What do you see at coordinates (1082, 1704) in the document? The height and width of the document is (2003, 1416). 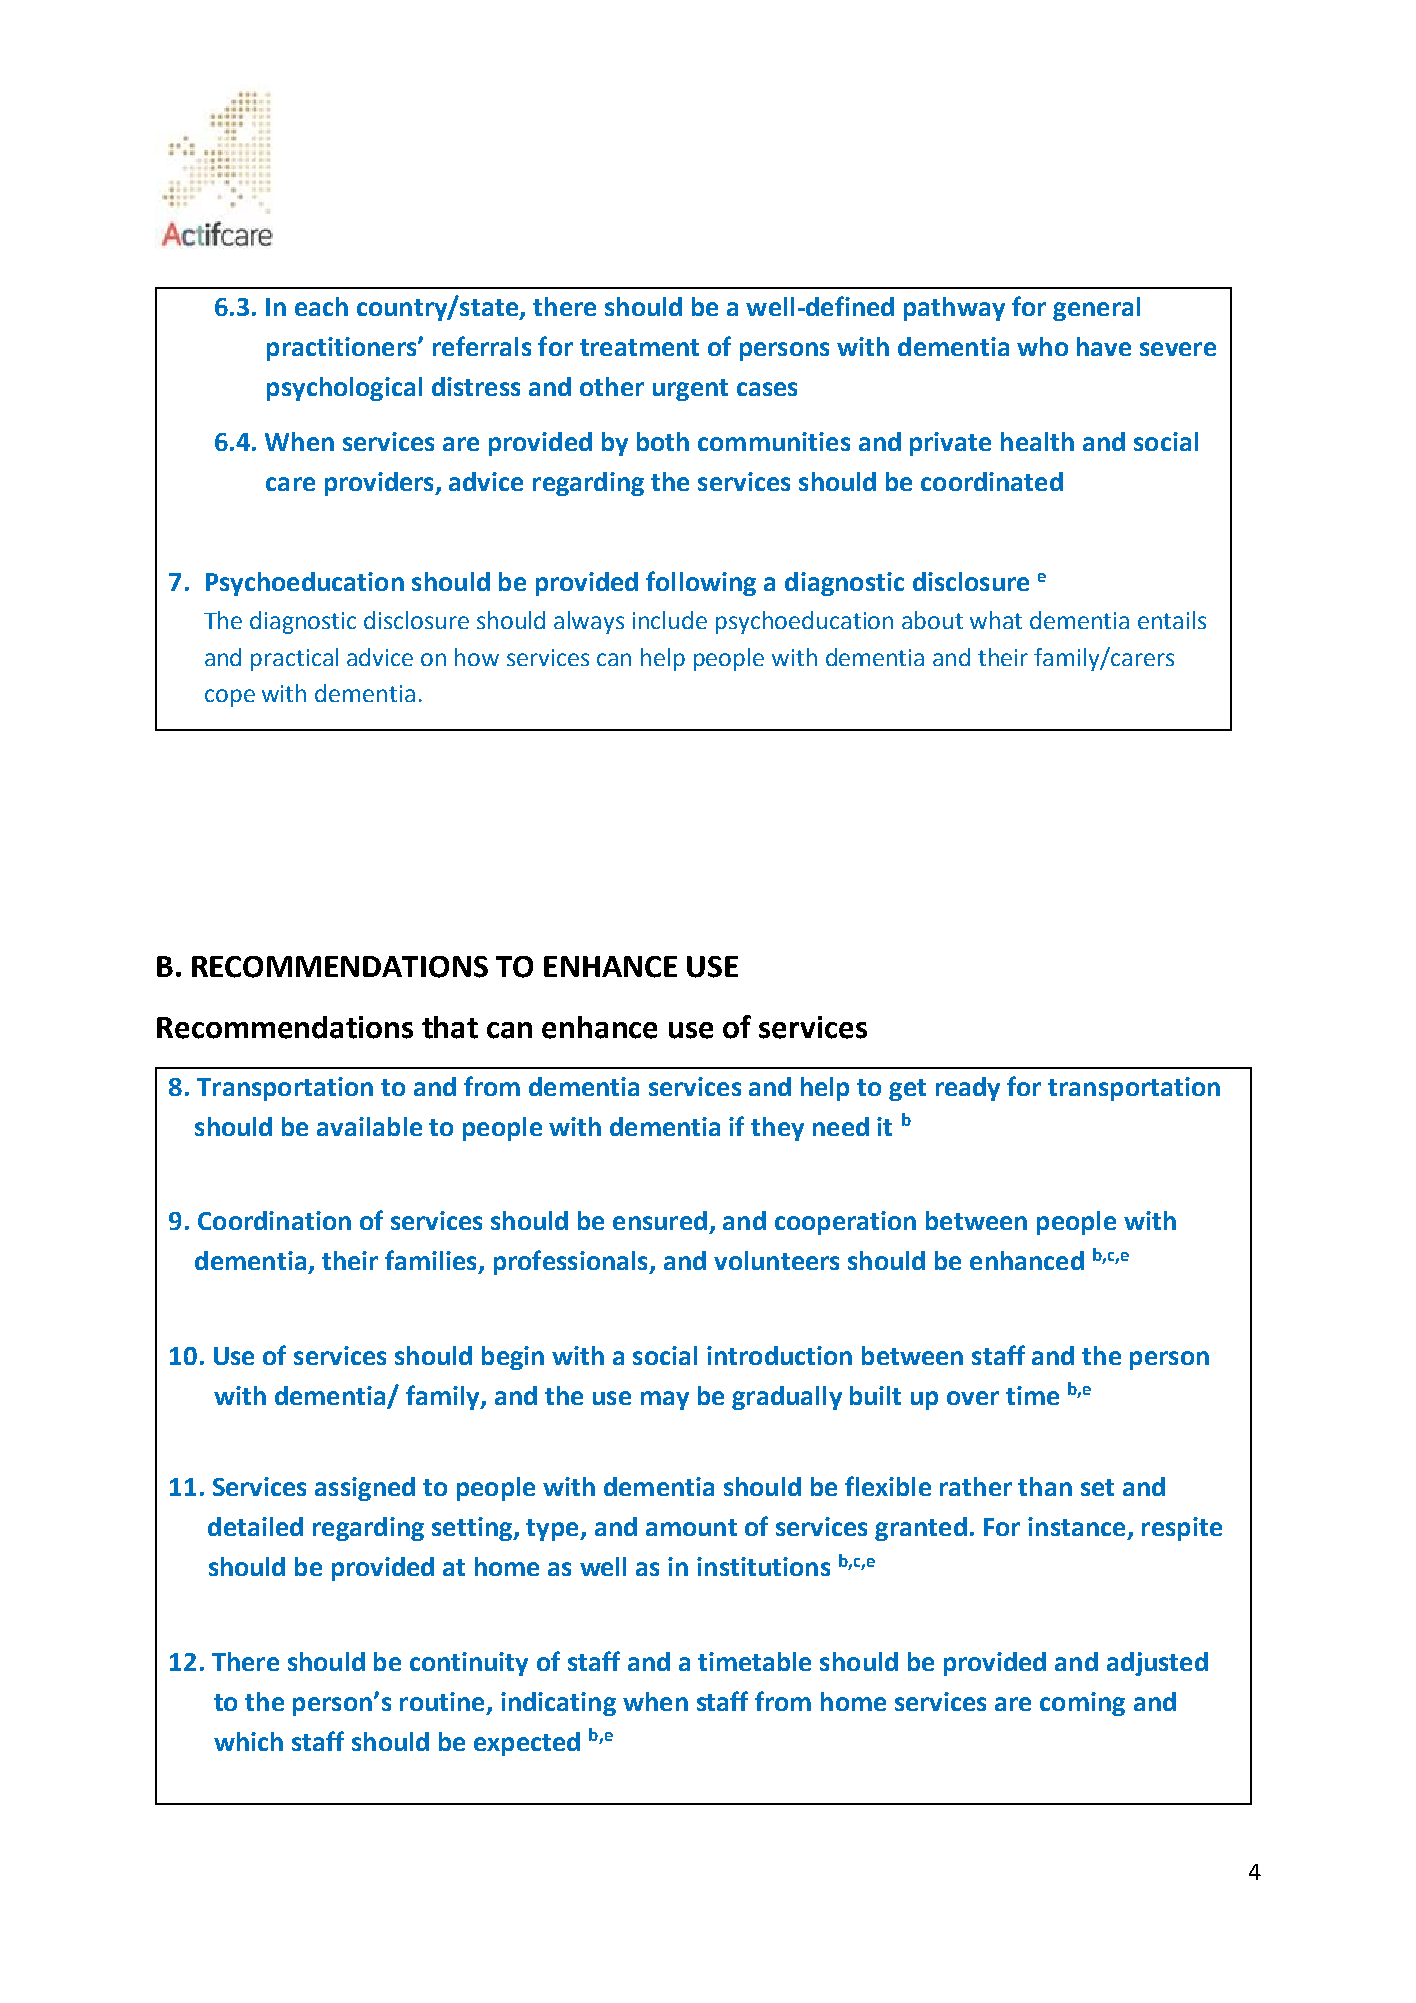 I see `coming` at bounding box center [1082, 1704].
